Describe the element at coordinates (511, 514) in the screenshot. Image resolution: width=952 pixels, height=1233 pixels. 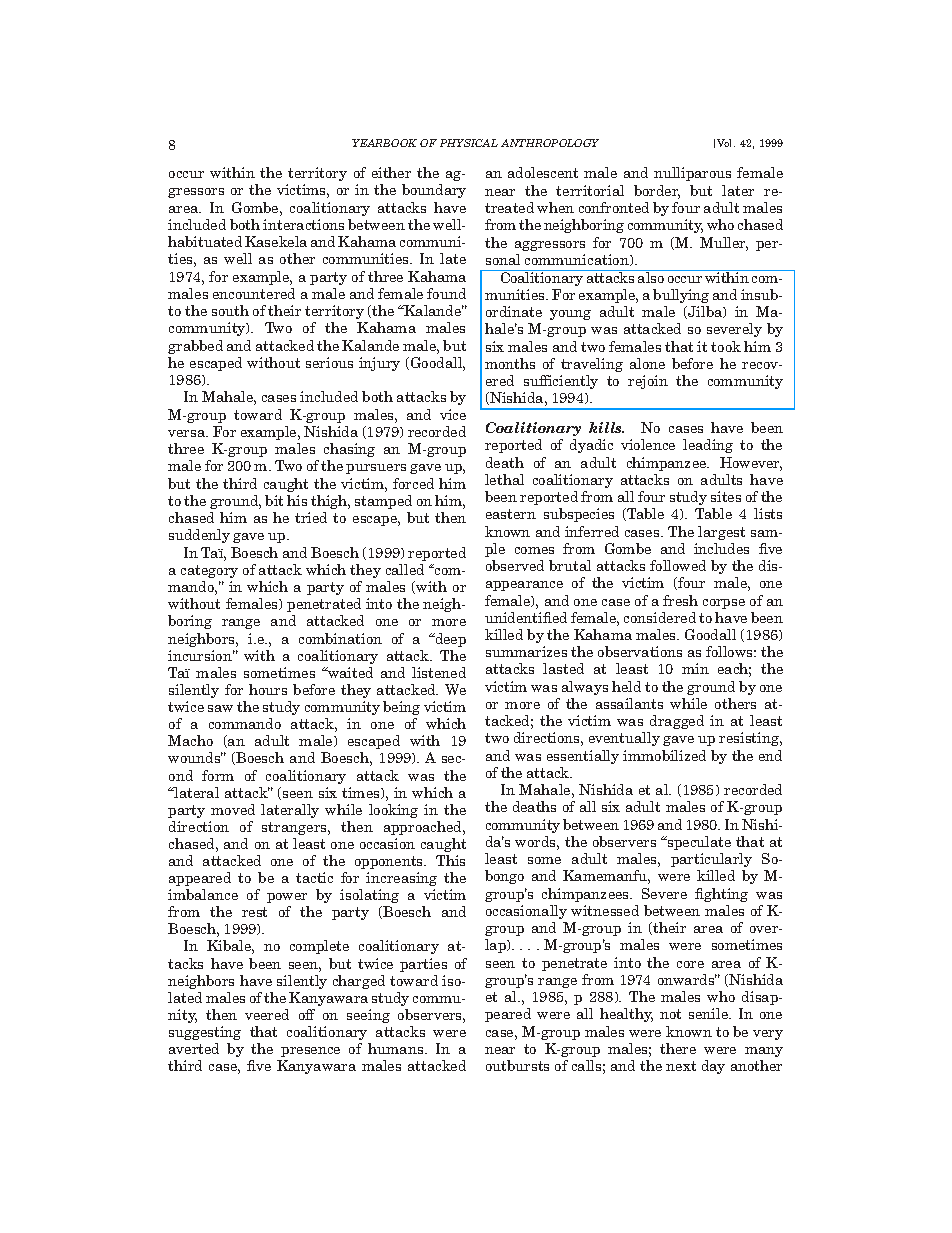
I see `eastern` at that location.
